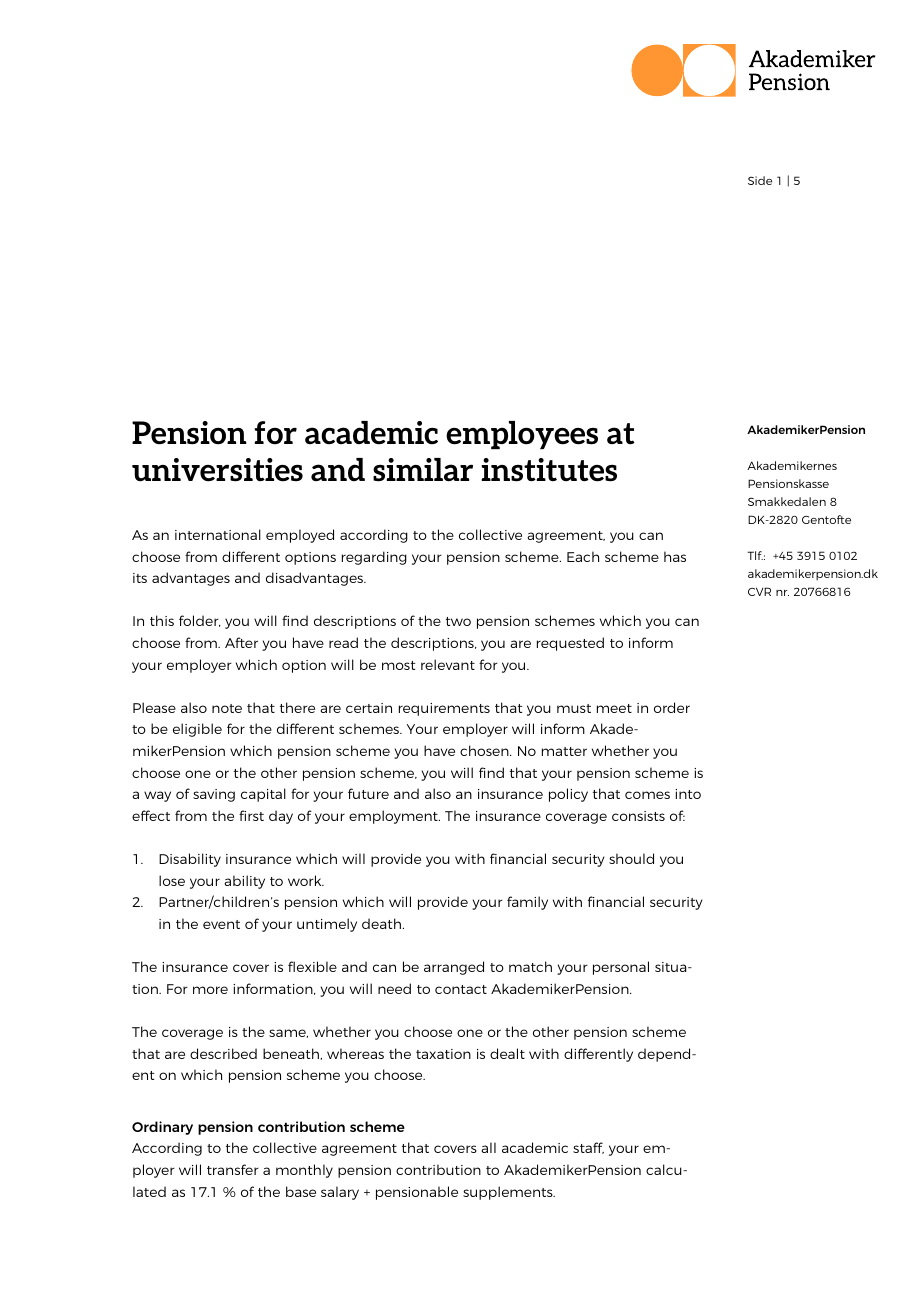  I want to click on all, so click(488, 1147).
